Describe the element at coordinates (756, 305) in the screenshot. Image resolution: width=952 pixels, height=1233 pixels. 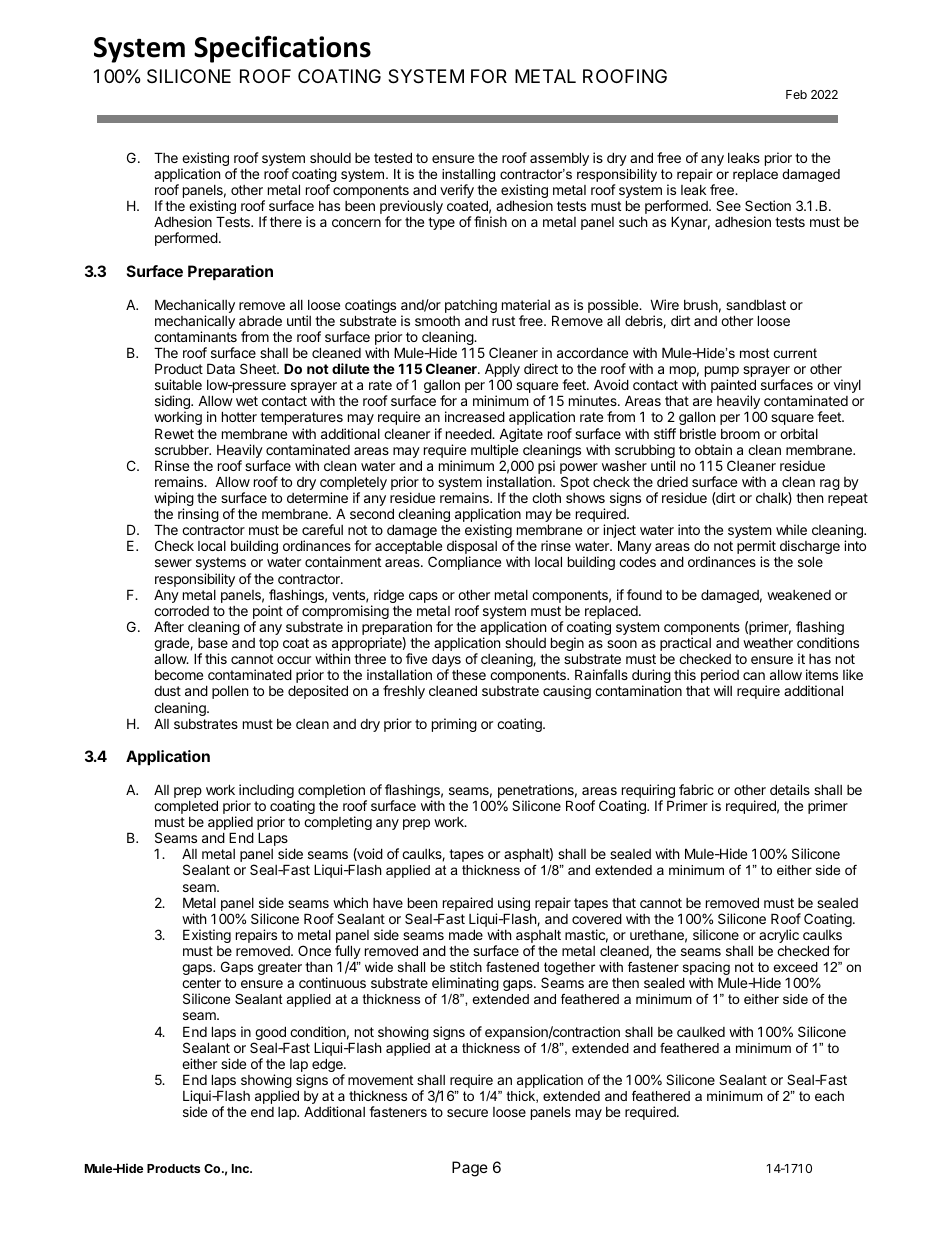
I see `sandblast` at that location.
